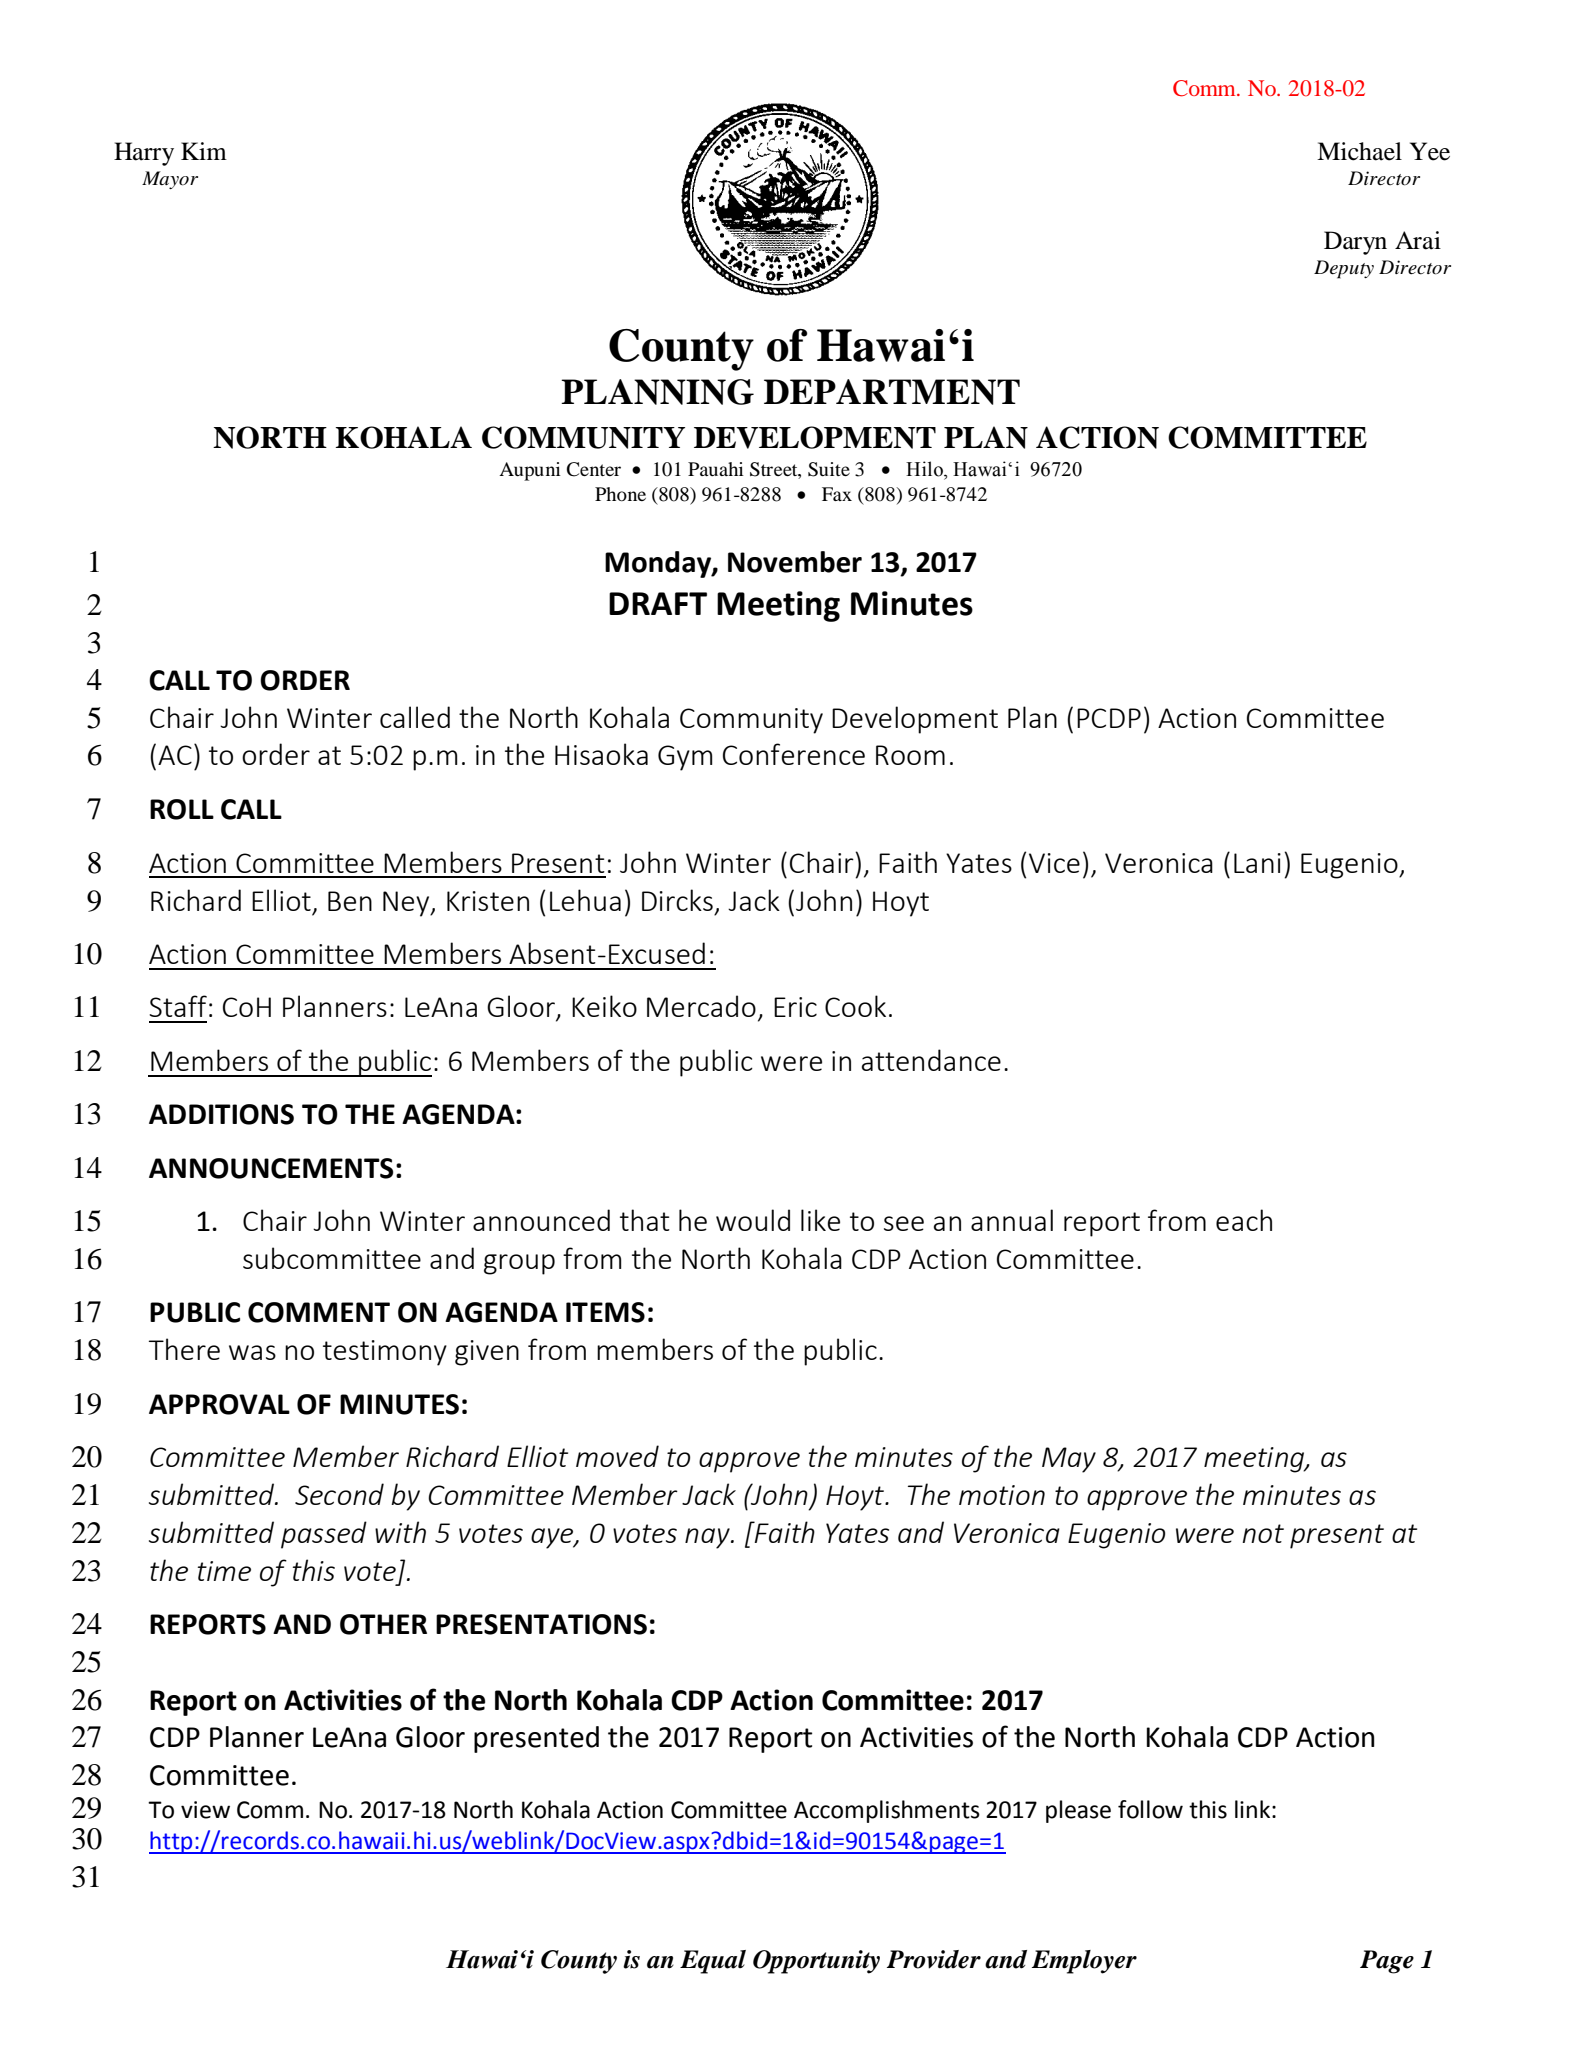 The image size is (1582, 2048). What do you see at coordinates (204, 151) in the page?
I see `Kim` at bounding box center [204, 151].
